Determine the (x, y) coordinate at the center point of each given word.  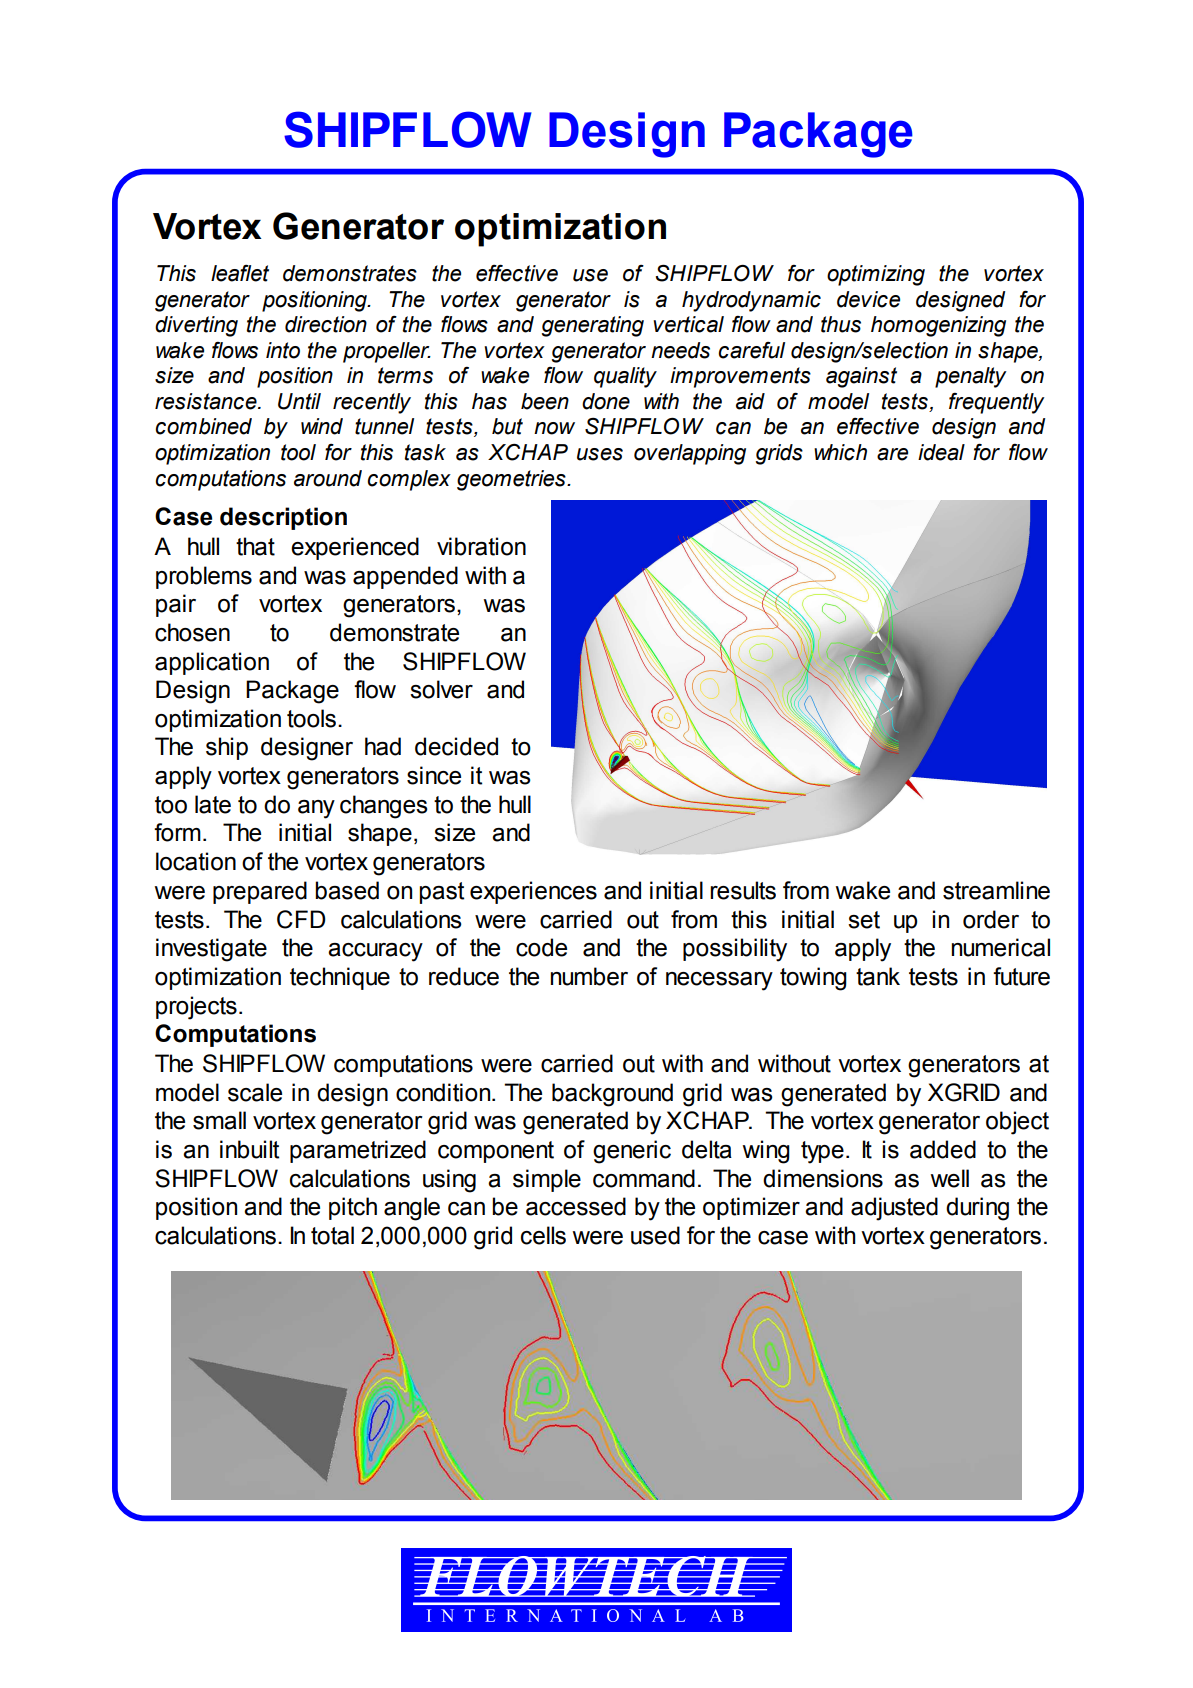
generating (593, 326)
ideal (941, 452)
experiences (533, 892)
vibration (481, 546)
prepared (260, 892)
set (864, 920)
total (332, 1235)
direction (326, 324)
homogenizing (938, 326)
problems (204, 577)
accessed (576, 1206)
